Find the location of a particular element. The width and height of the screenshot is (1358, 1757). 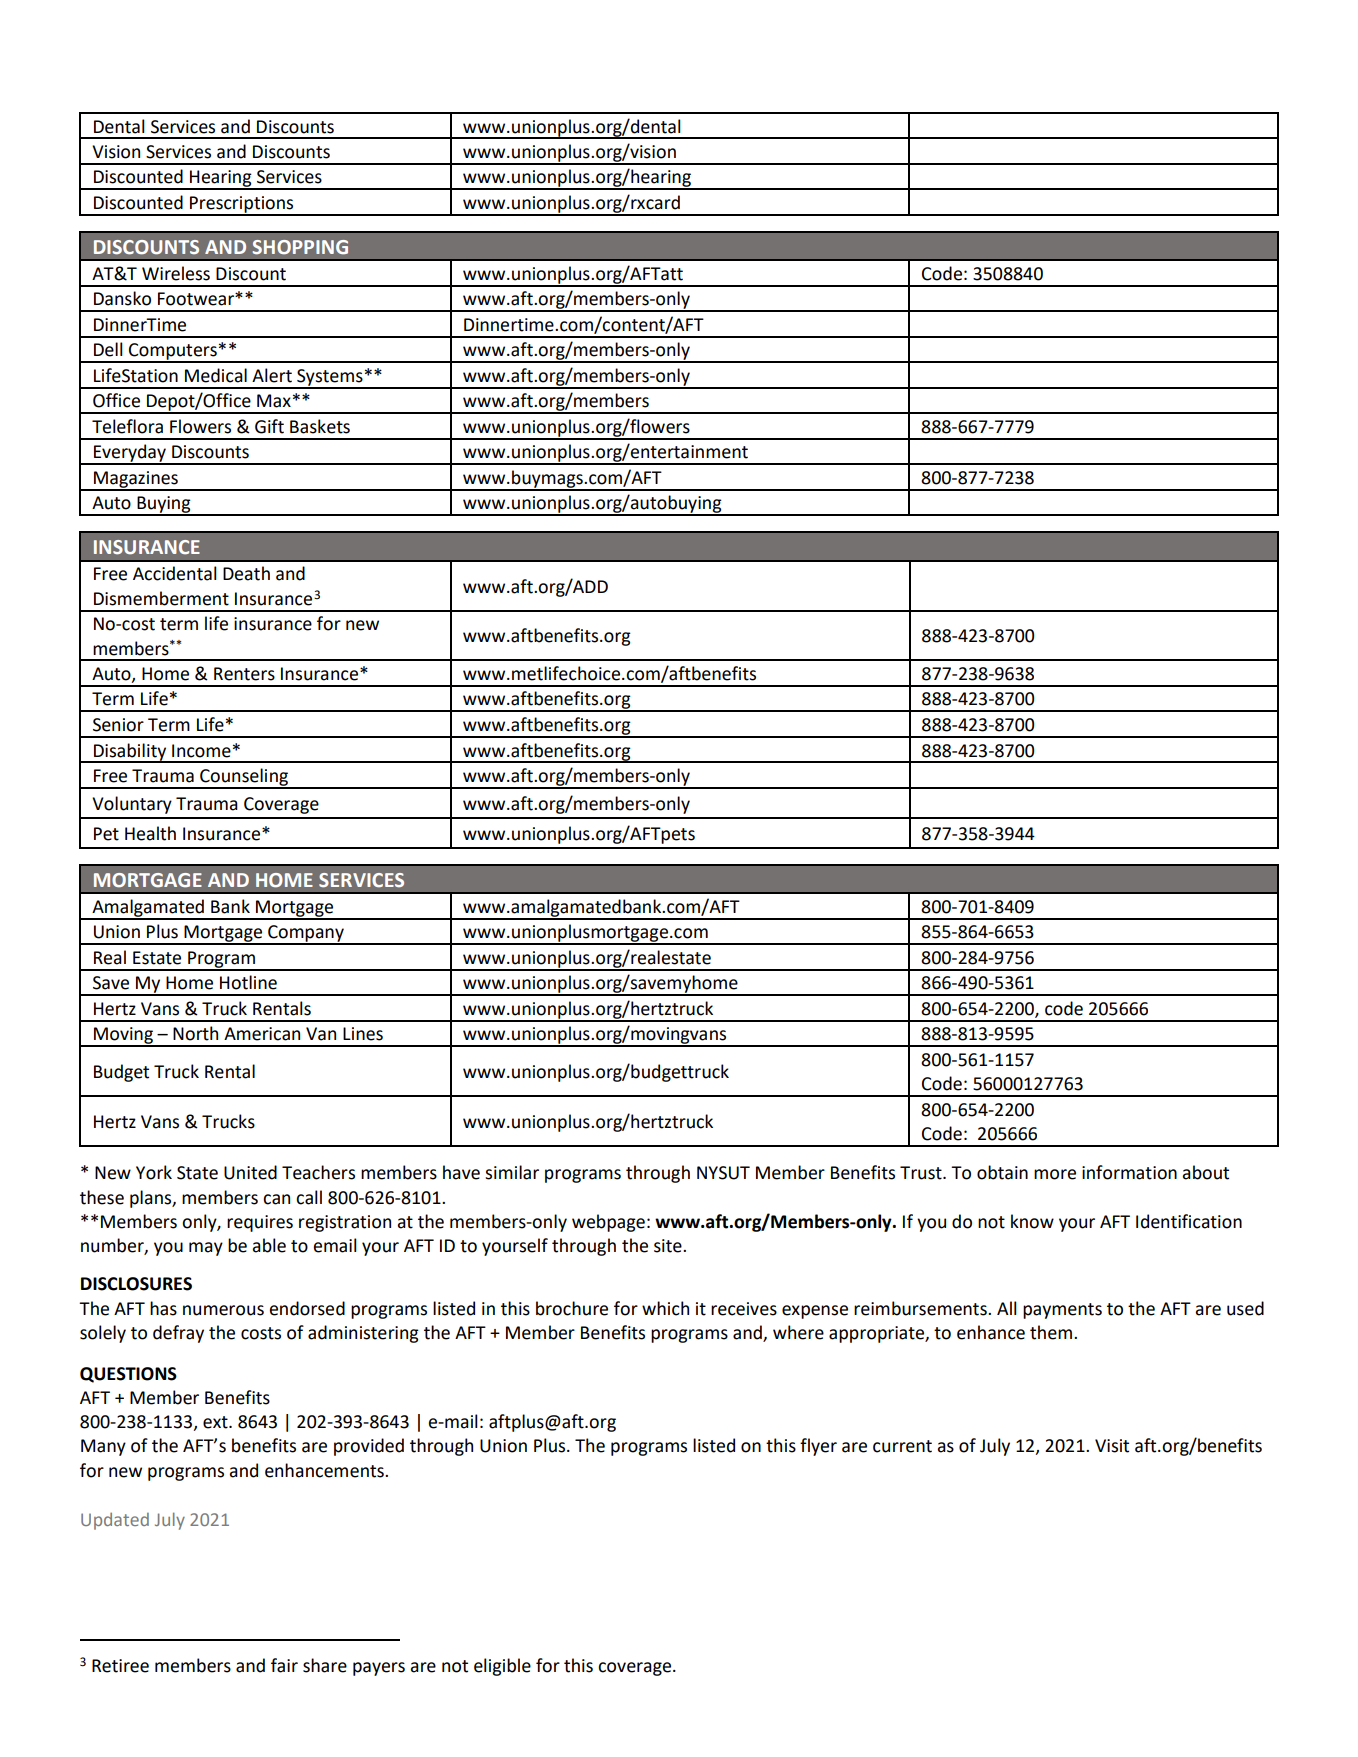

Systems is located at coordinates (330, 378).
